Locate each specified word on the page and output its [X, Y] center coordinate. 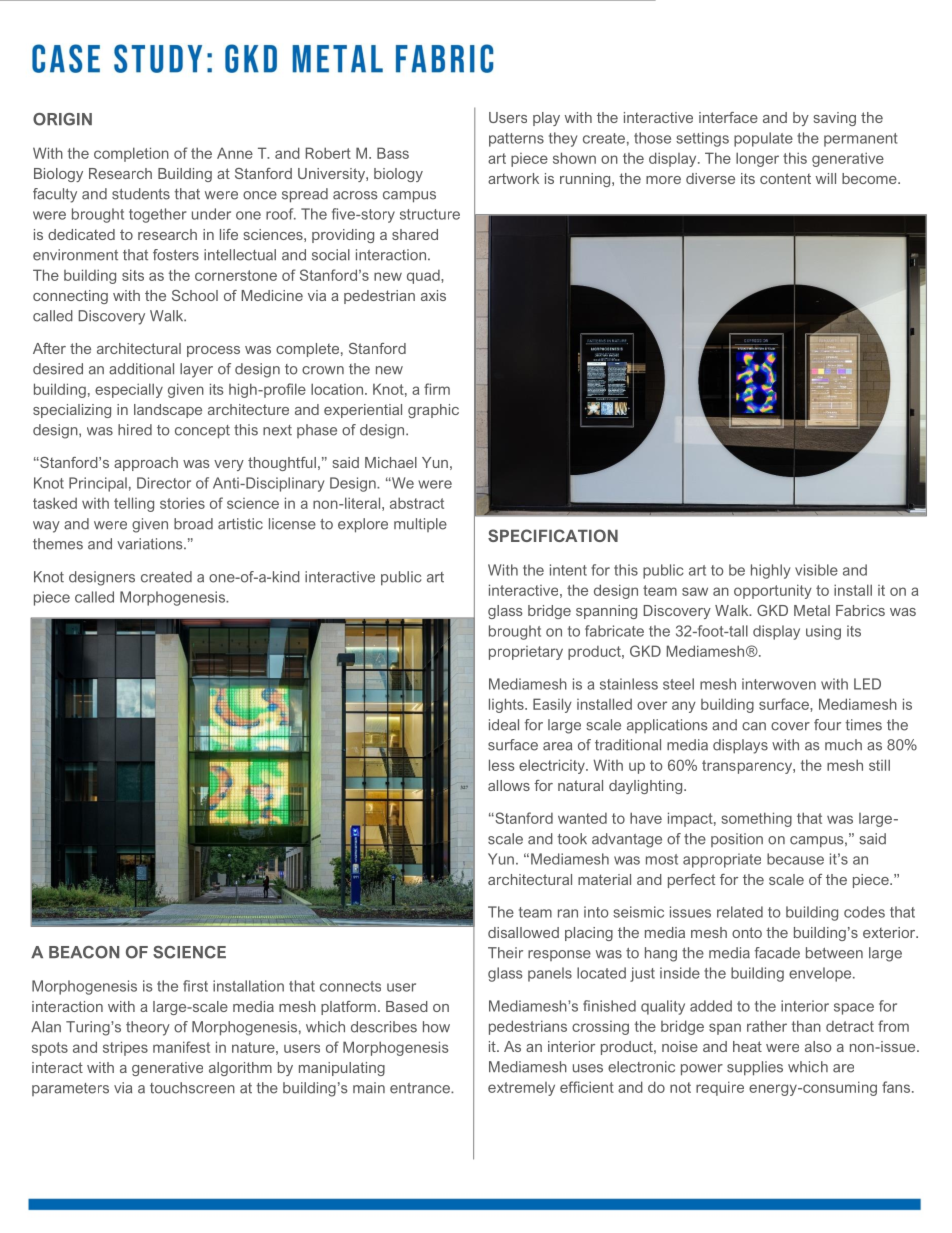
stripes [125, 1048]
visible [816, 570]
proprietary [526, 653]
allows [509, 785]
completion [131, 154]
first [195, 986]
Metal [812, 610]
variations [151, 544]
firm [437, 389]
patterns [516, 140]
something [756, 819]
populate [763, 139]
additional [141, 369]
